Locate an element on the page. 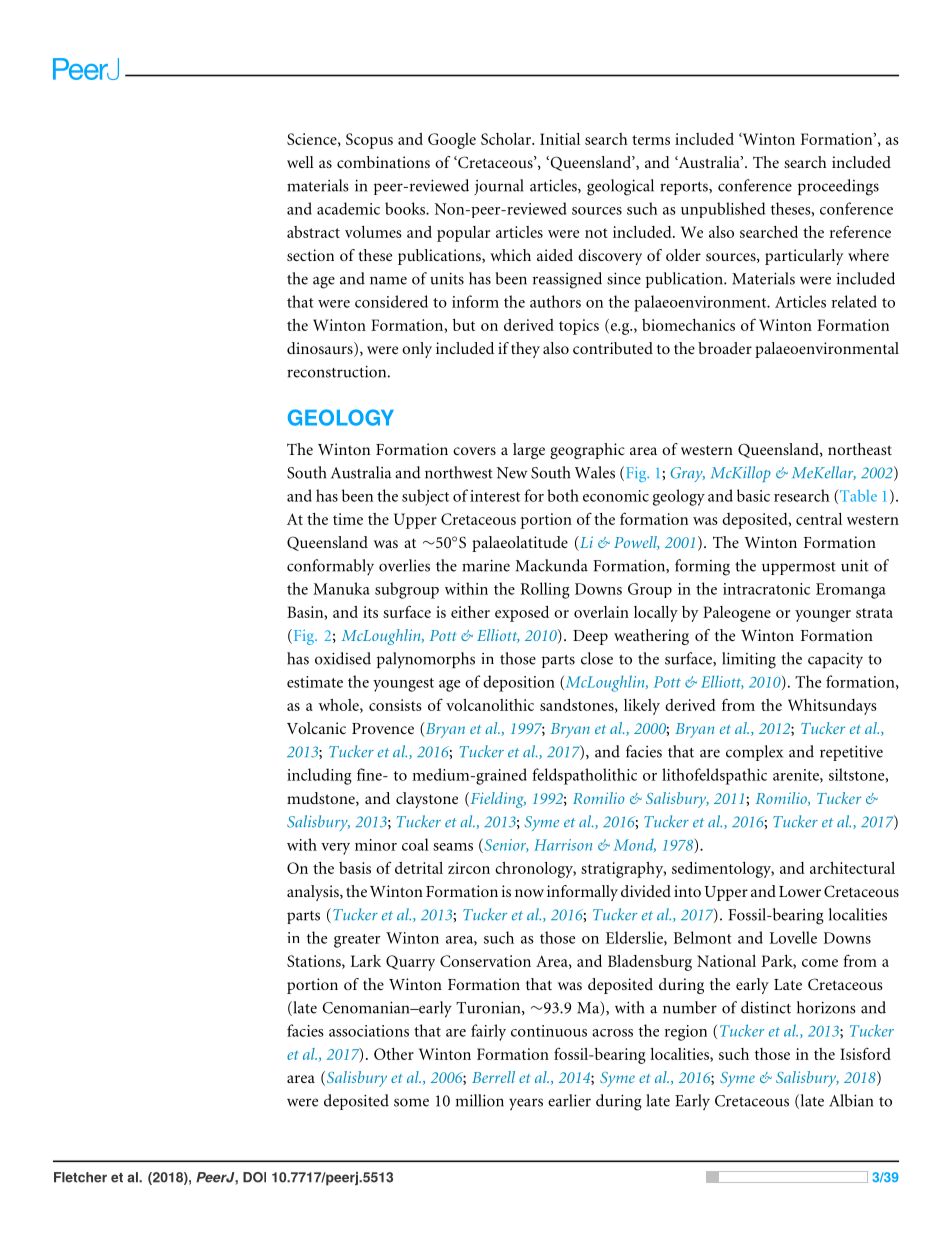 The image size is (952, 1233). proceedings is located at coordinates (838, 187).
